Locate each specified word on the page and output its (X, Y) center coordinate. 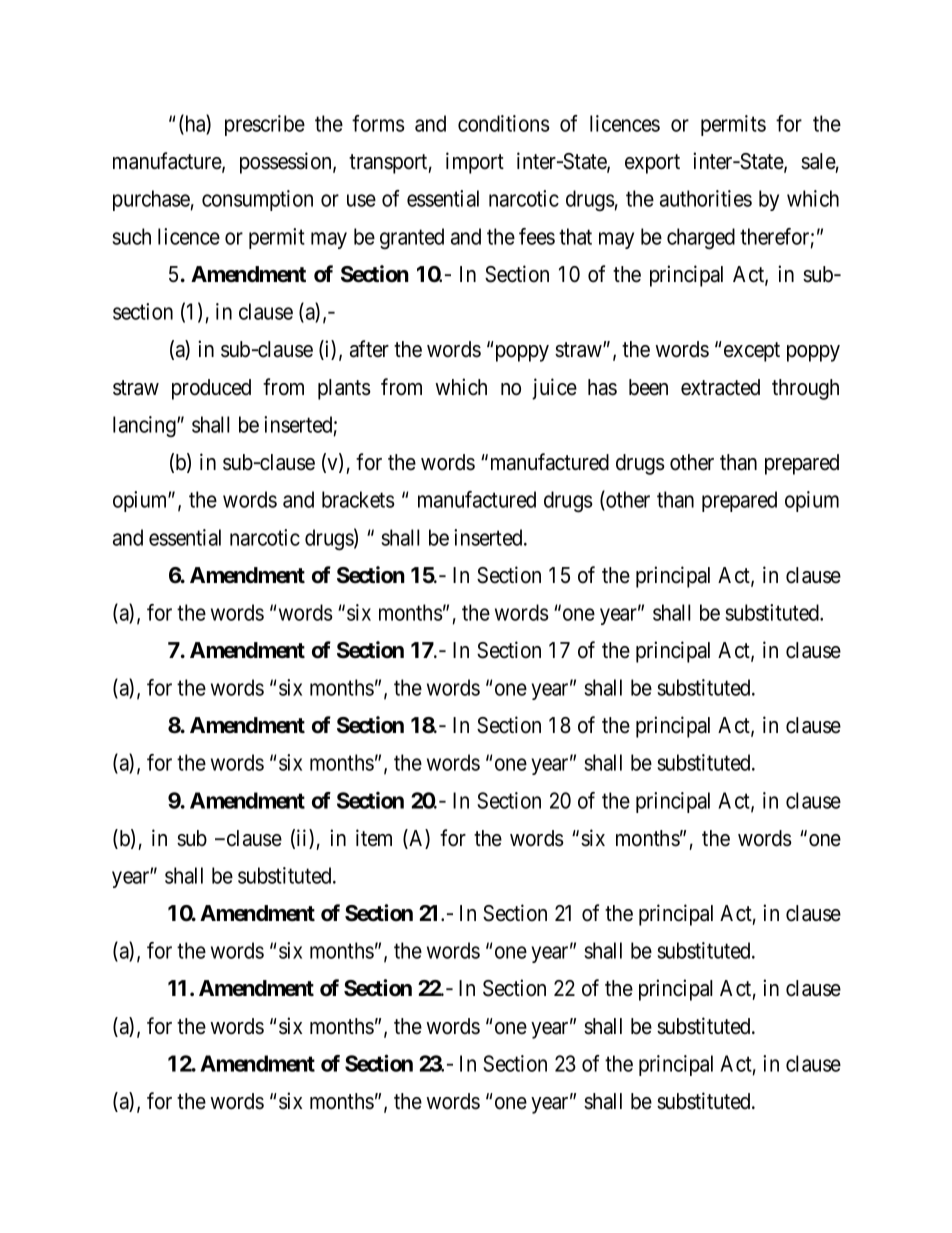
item (374, 838)
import (475, 163)
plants (344, 389)
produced (211, 389)
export (652, 164)
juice (554, 389)
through (805, 389)
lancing (145, 426)
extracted (720, 387)
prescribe (265, 125)
